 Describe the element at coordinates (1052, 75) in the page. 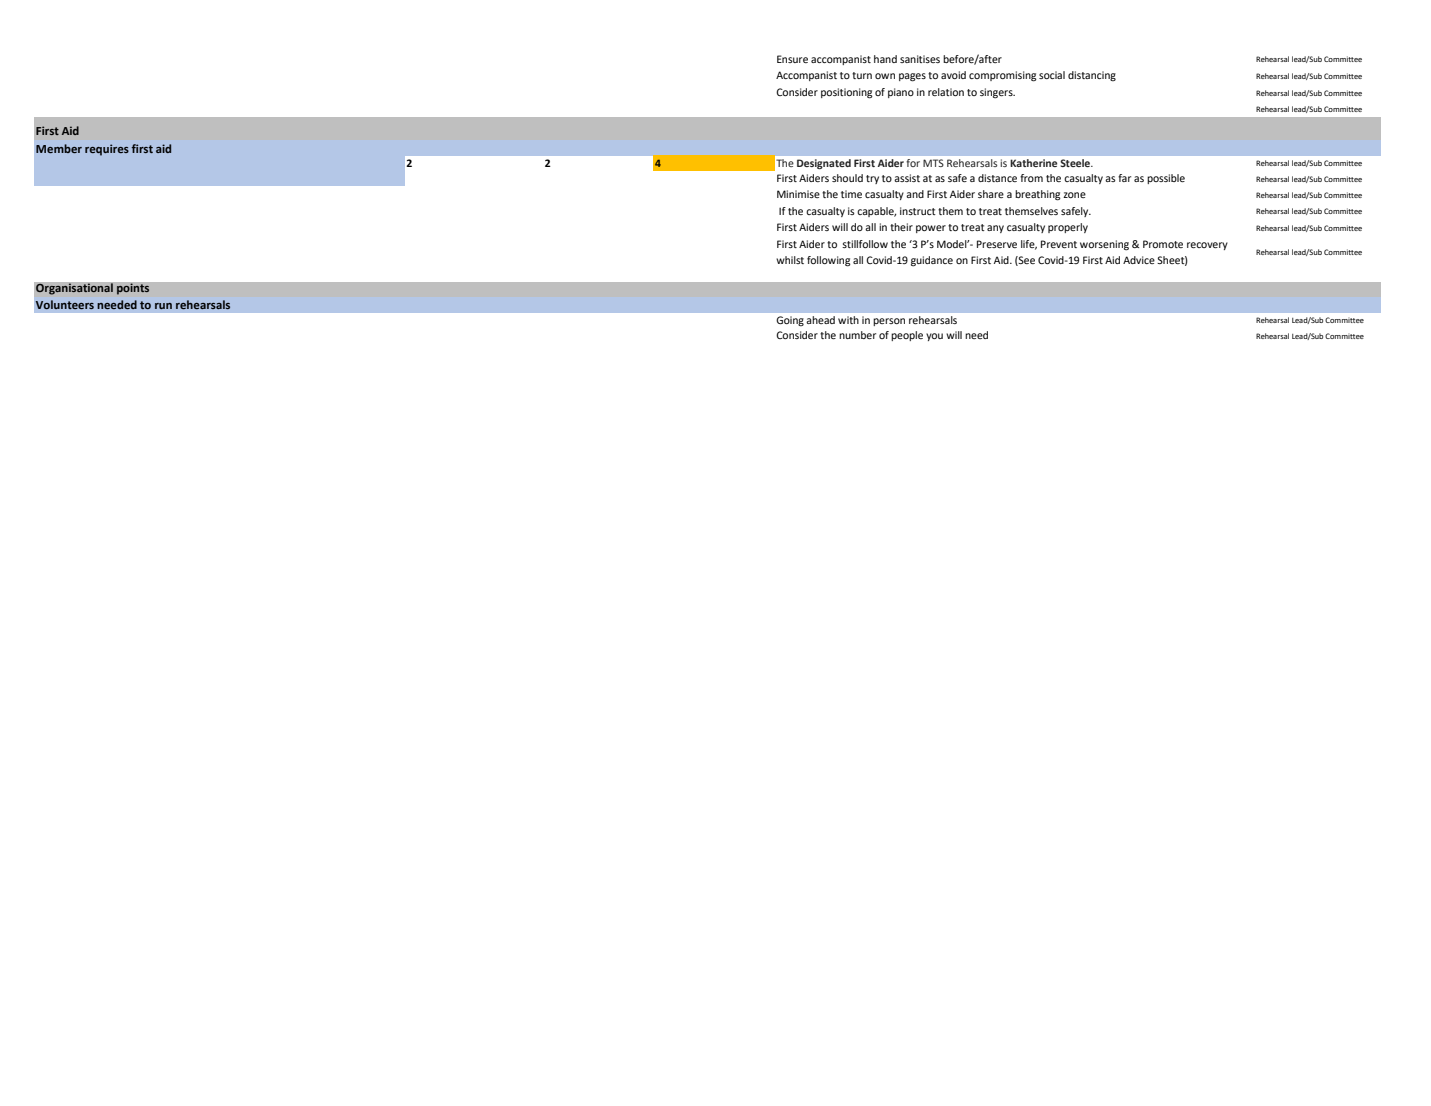

I see `social` at that location.
